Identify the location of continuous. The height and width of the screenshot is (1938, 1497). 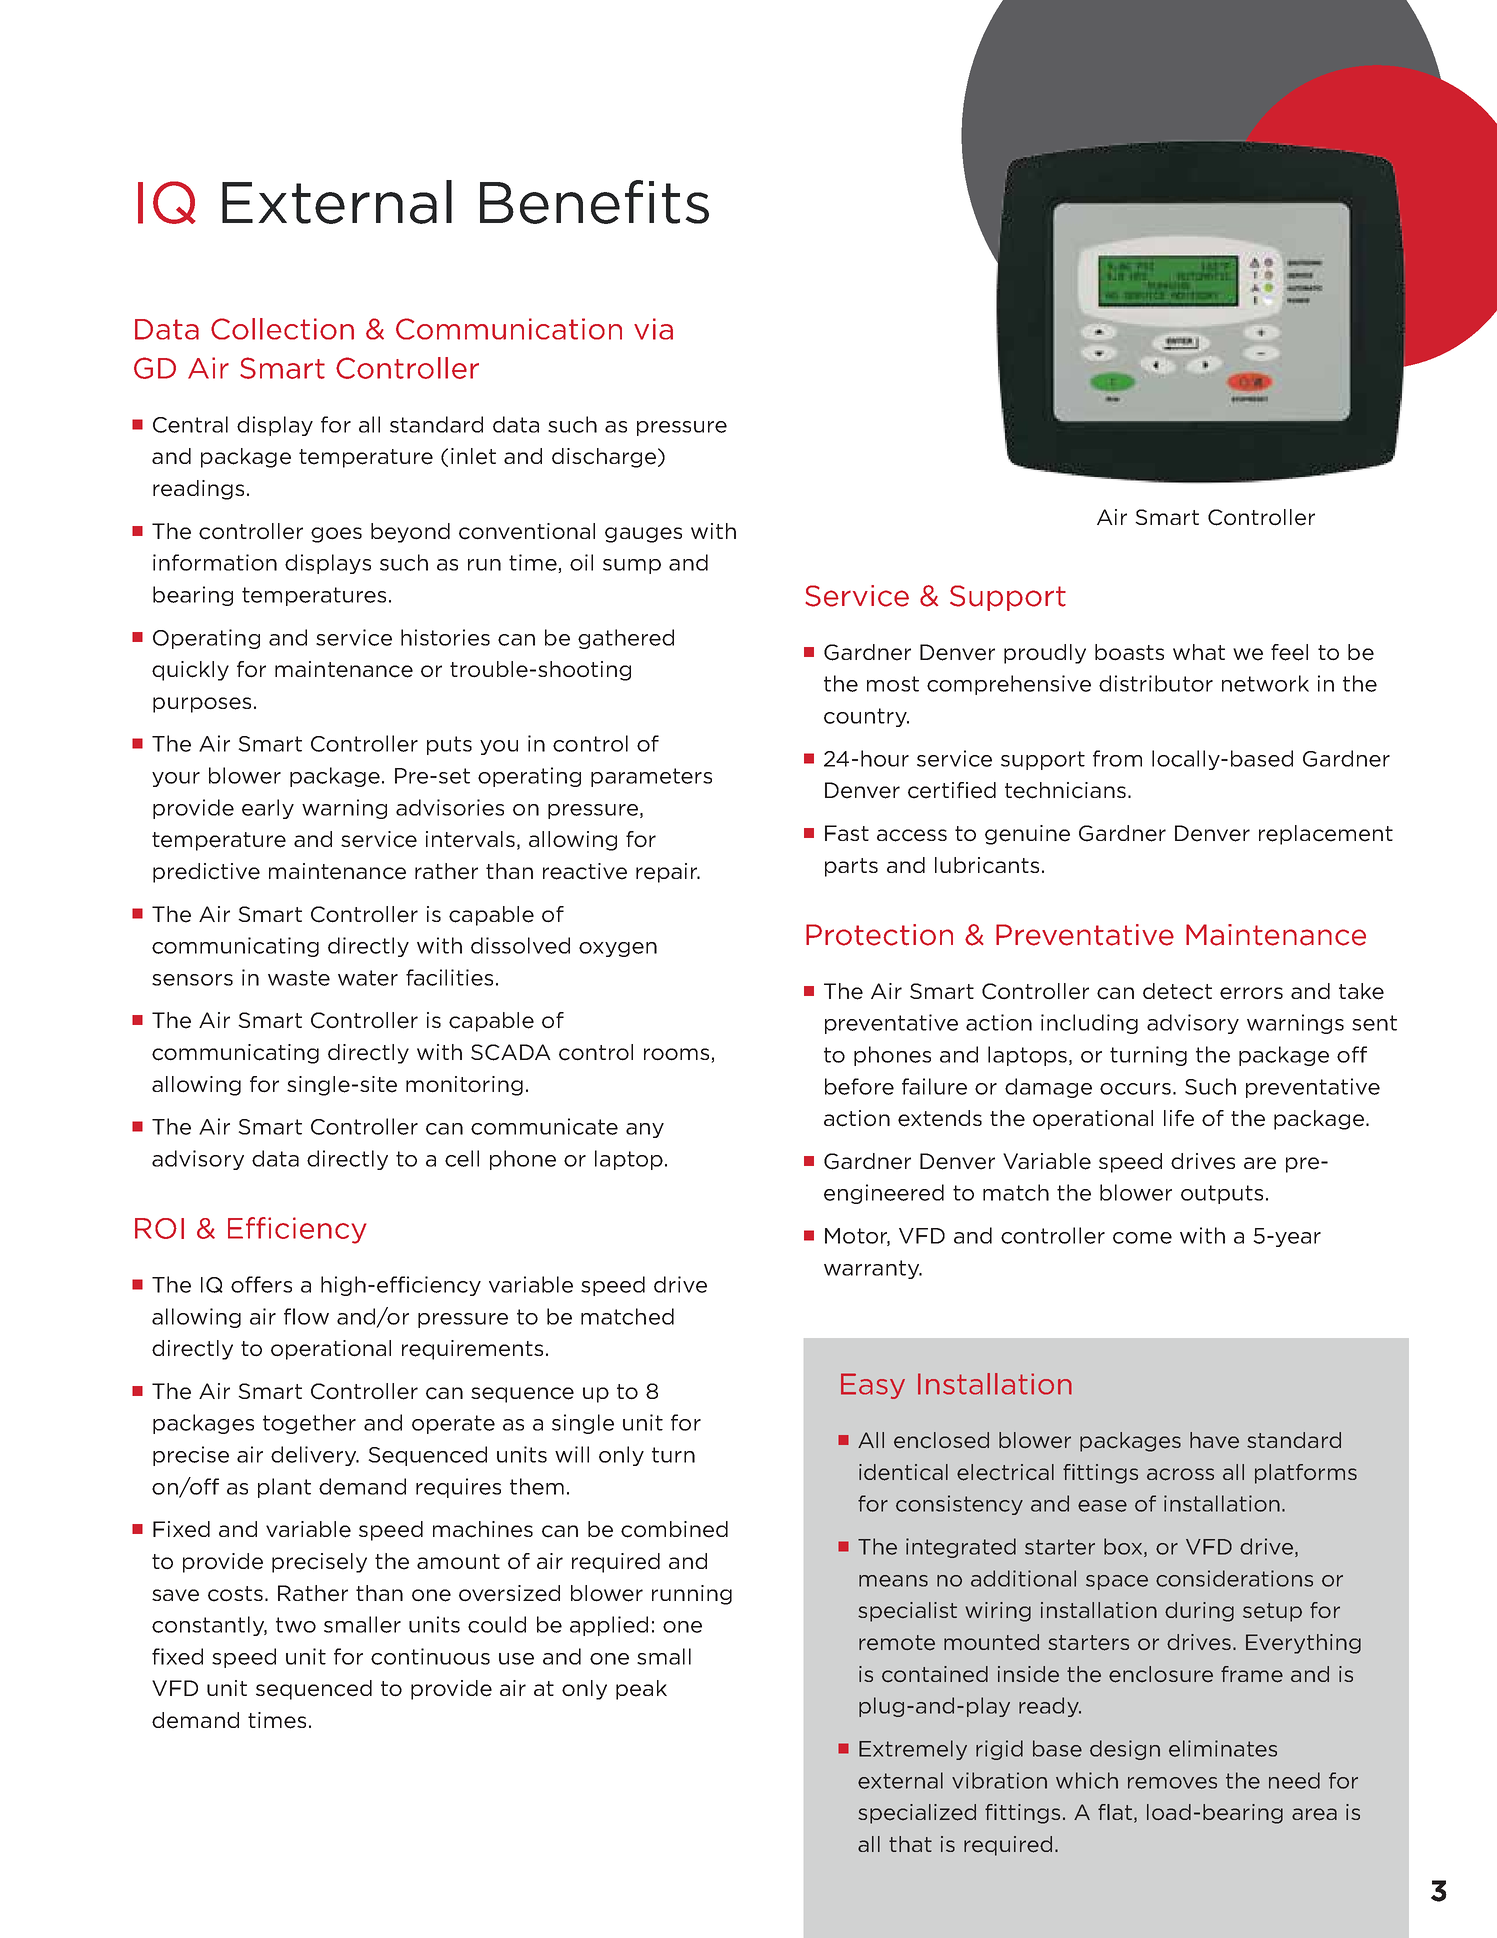
(430, 1656).
